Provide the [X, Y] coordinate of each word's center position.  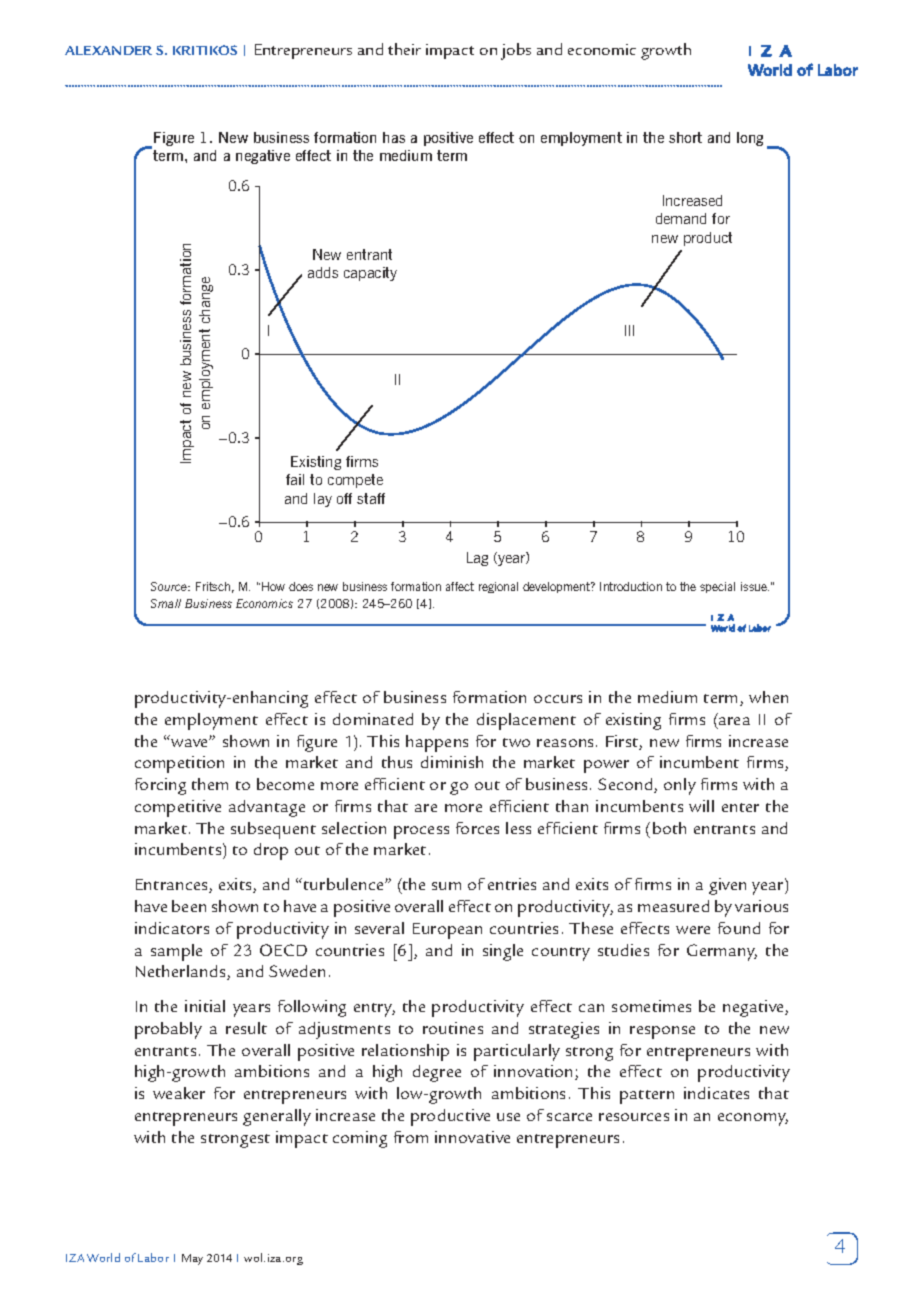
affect [460, 586]
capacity [370, 274]
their [404, 49]
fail [295, 479]
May [192, 1259]
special [717, 587]
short [685, 137]
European [447, 931]
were [693, 930]
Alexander [108, 50]
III [629, 330]
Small [166, 603]
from [411, 1137]
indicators [172, 928]
